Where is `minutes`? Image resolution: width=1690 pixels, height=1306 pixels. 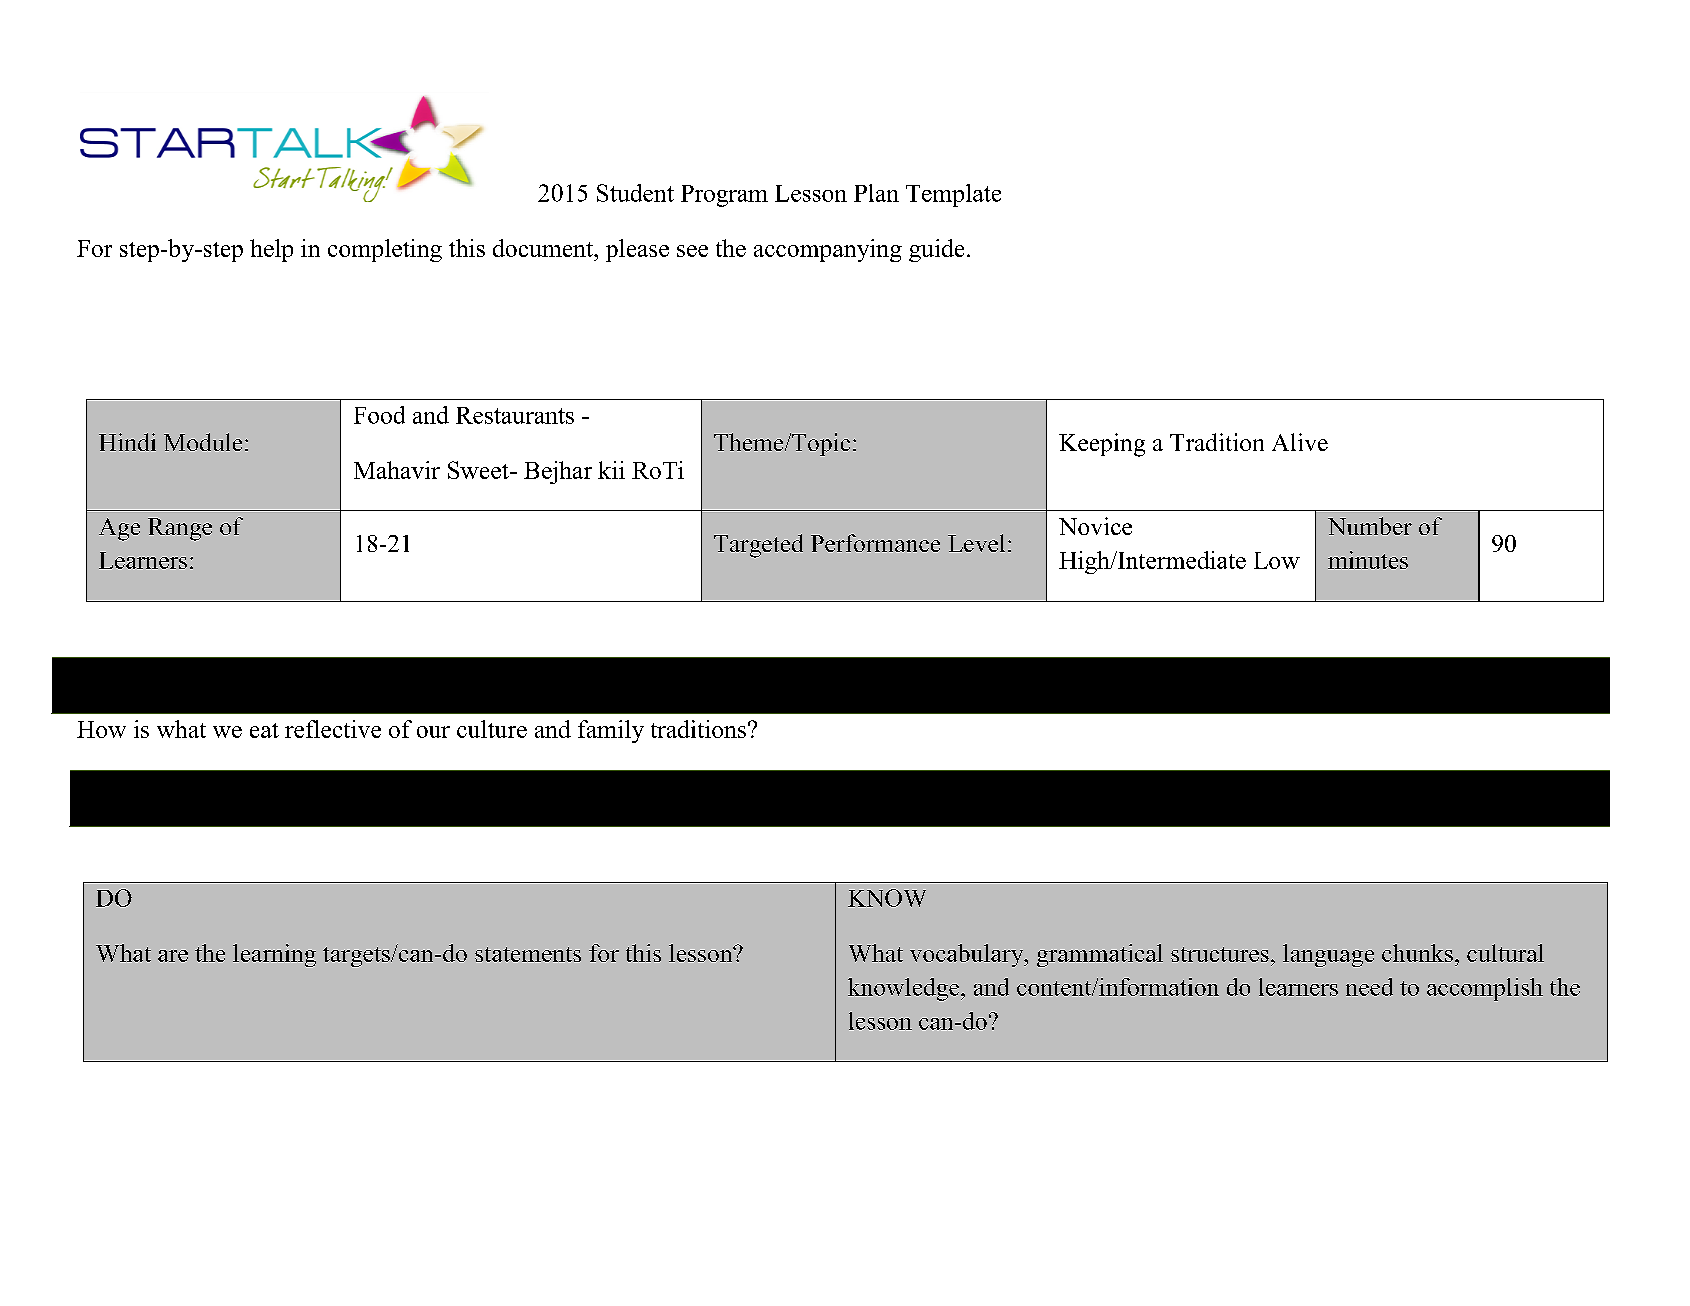
minutes is located at coordinates (1368, 560).
